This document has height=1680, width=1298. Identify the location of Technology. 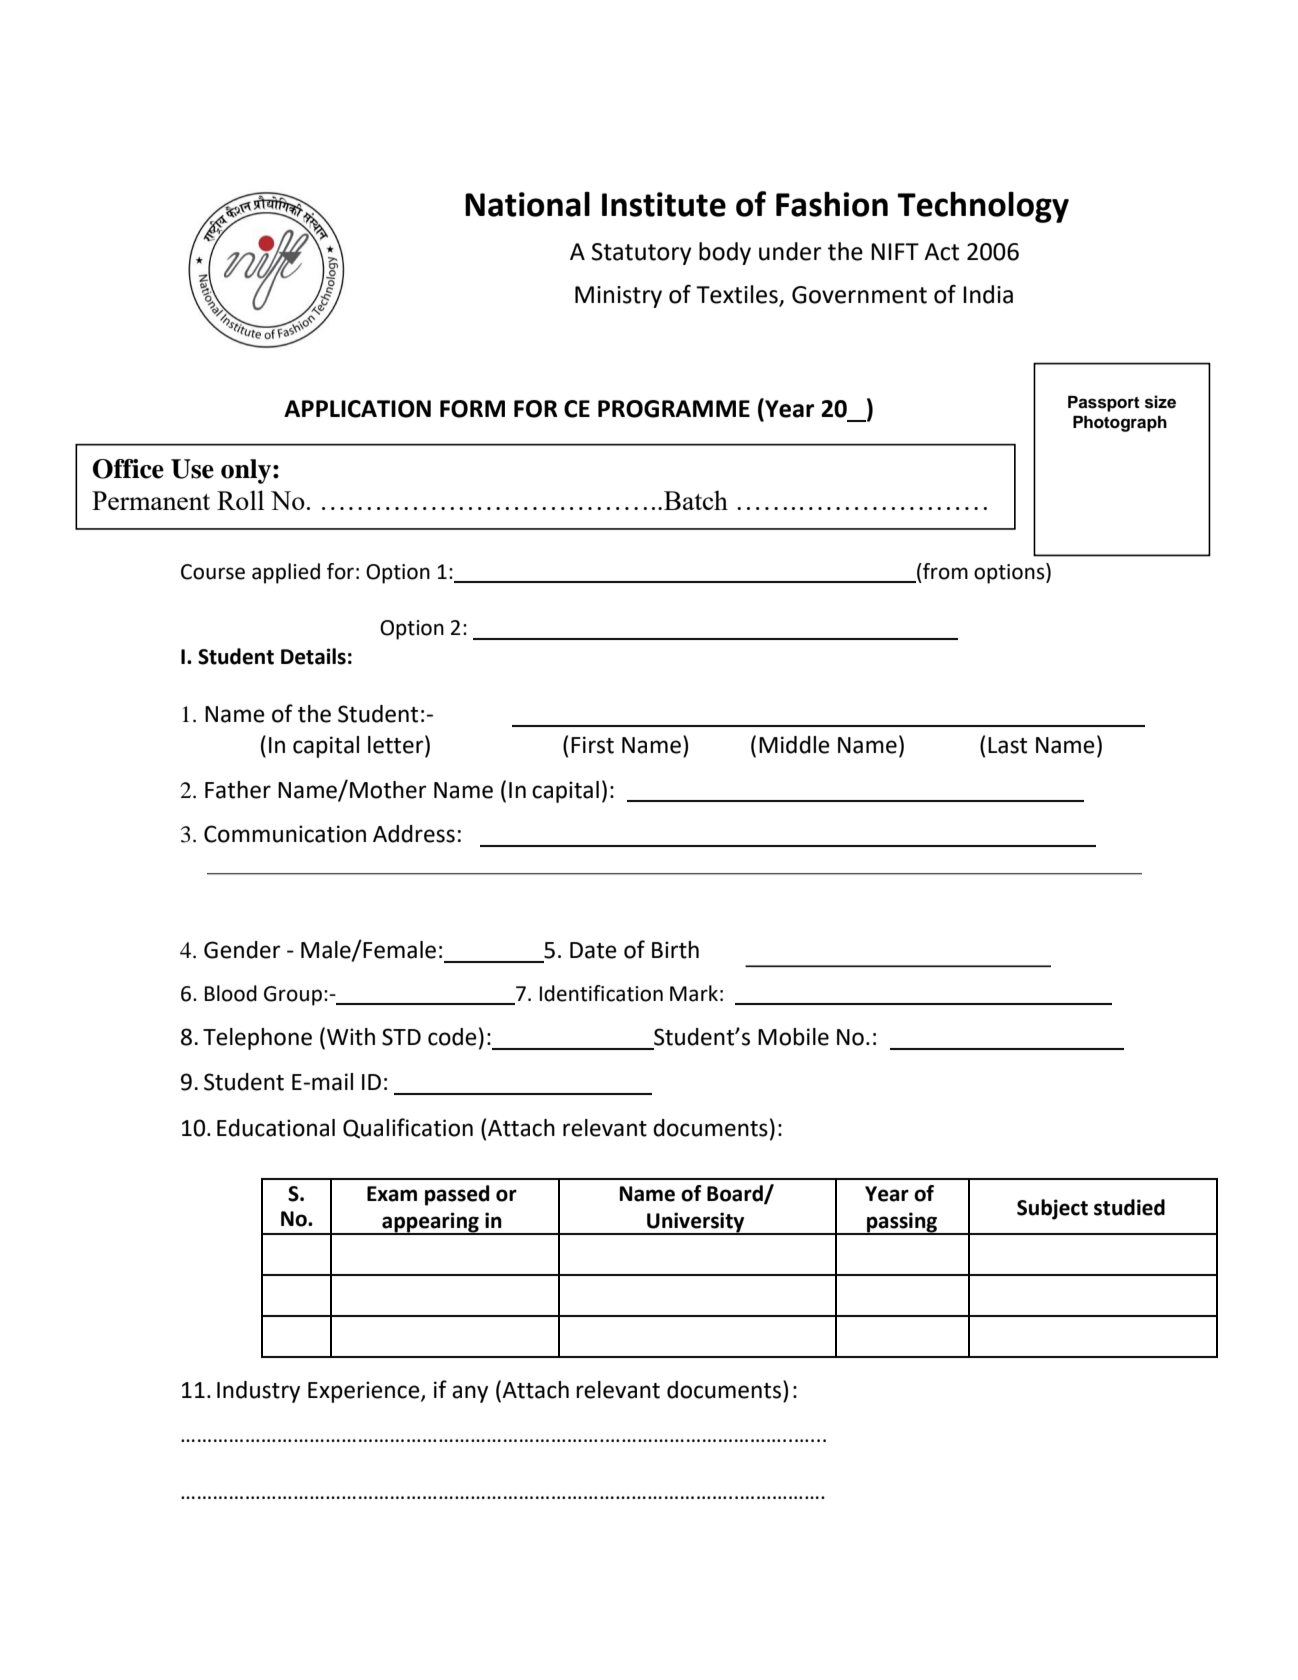
(983, 207).
